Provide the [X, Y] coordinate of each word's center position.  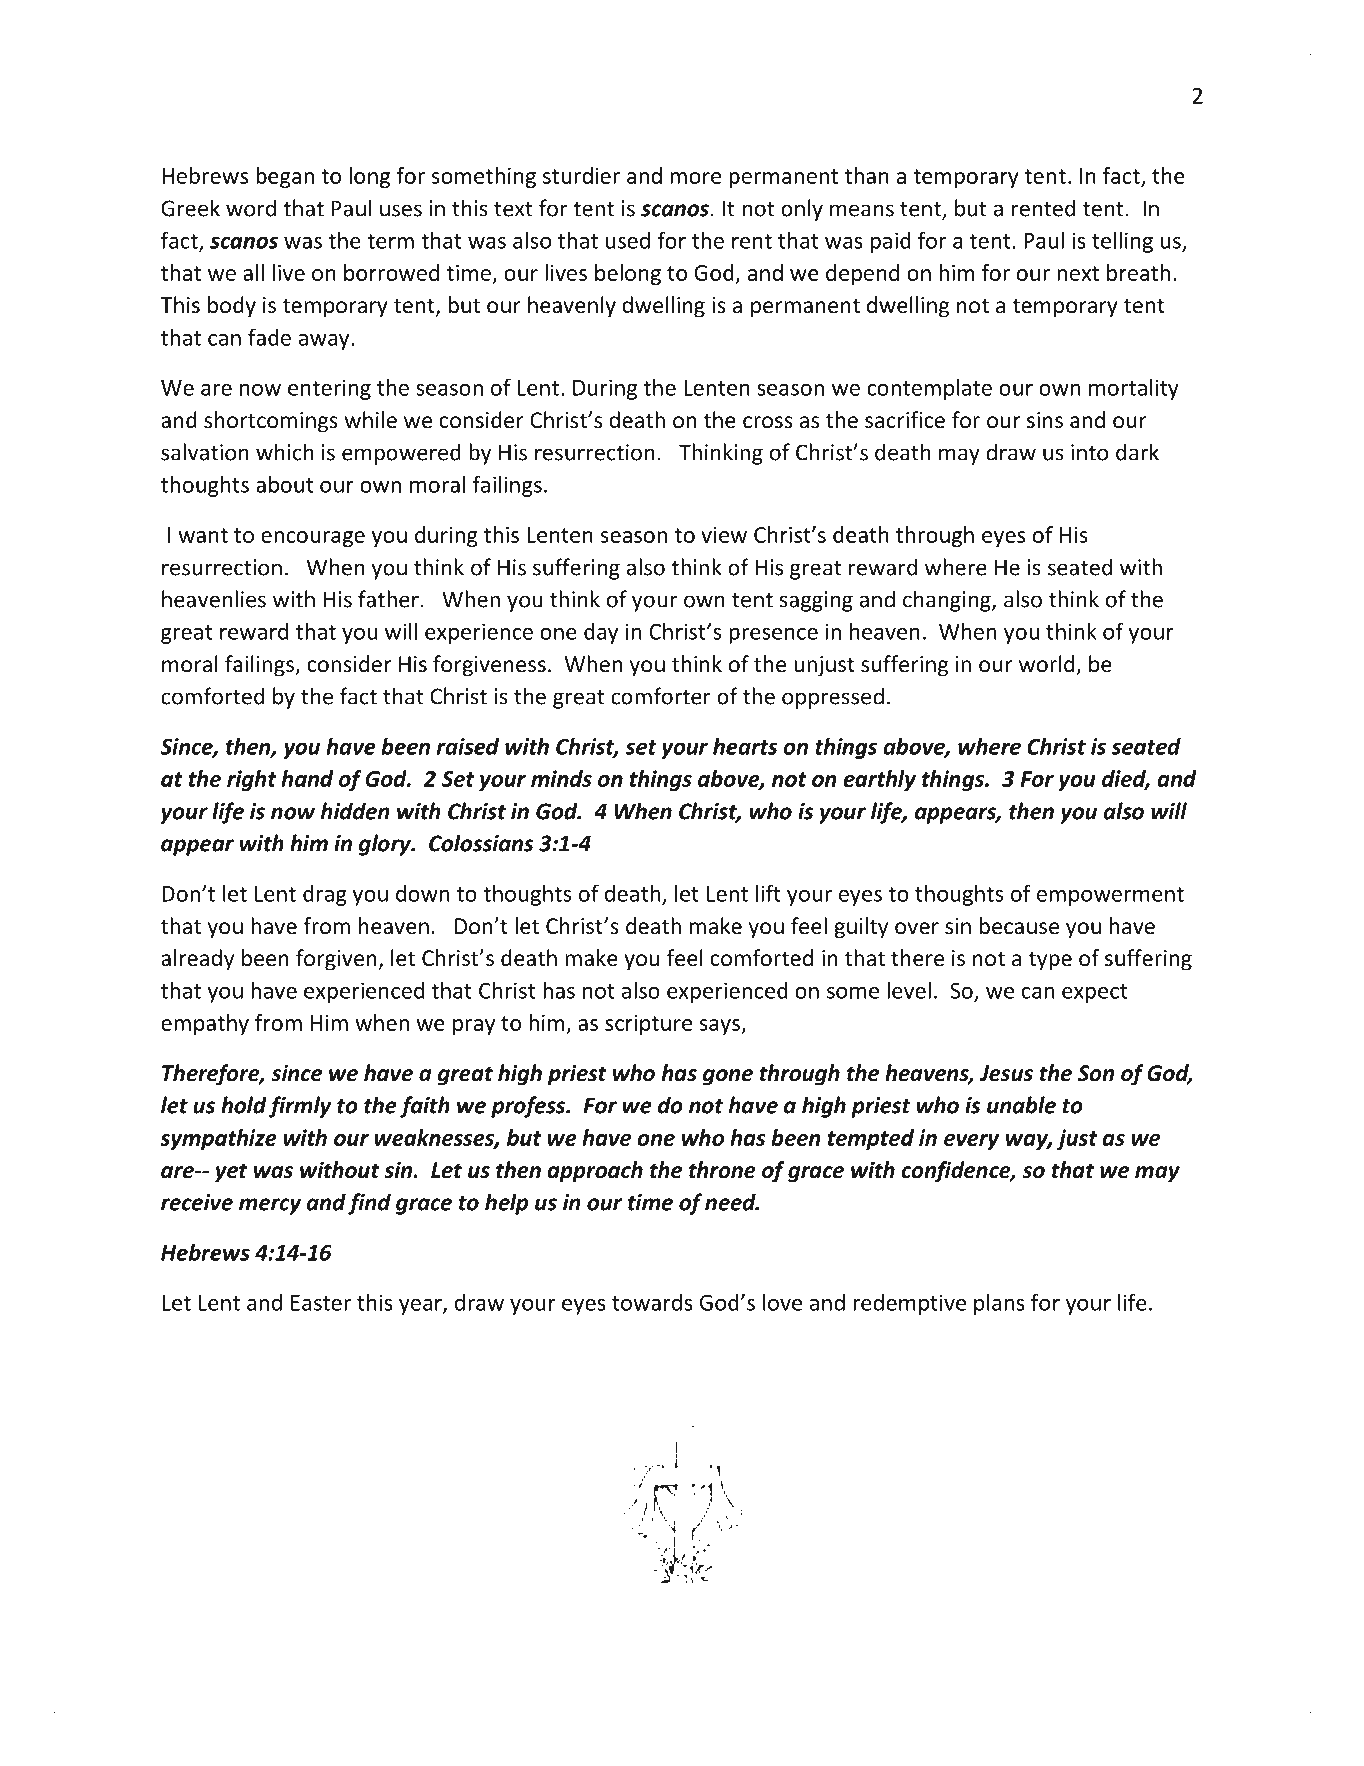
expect [1094, 993]
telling [1122, 242]
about [284, 484]
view [724, 535]
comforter [661, 696]
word [251, 208]
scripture [648, 1025]
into [1089, 452]
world [1048, 665]
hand [307, 778]
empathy [205, 1024]
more [695, 178]
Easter [321, 1303]
